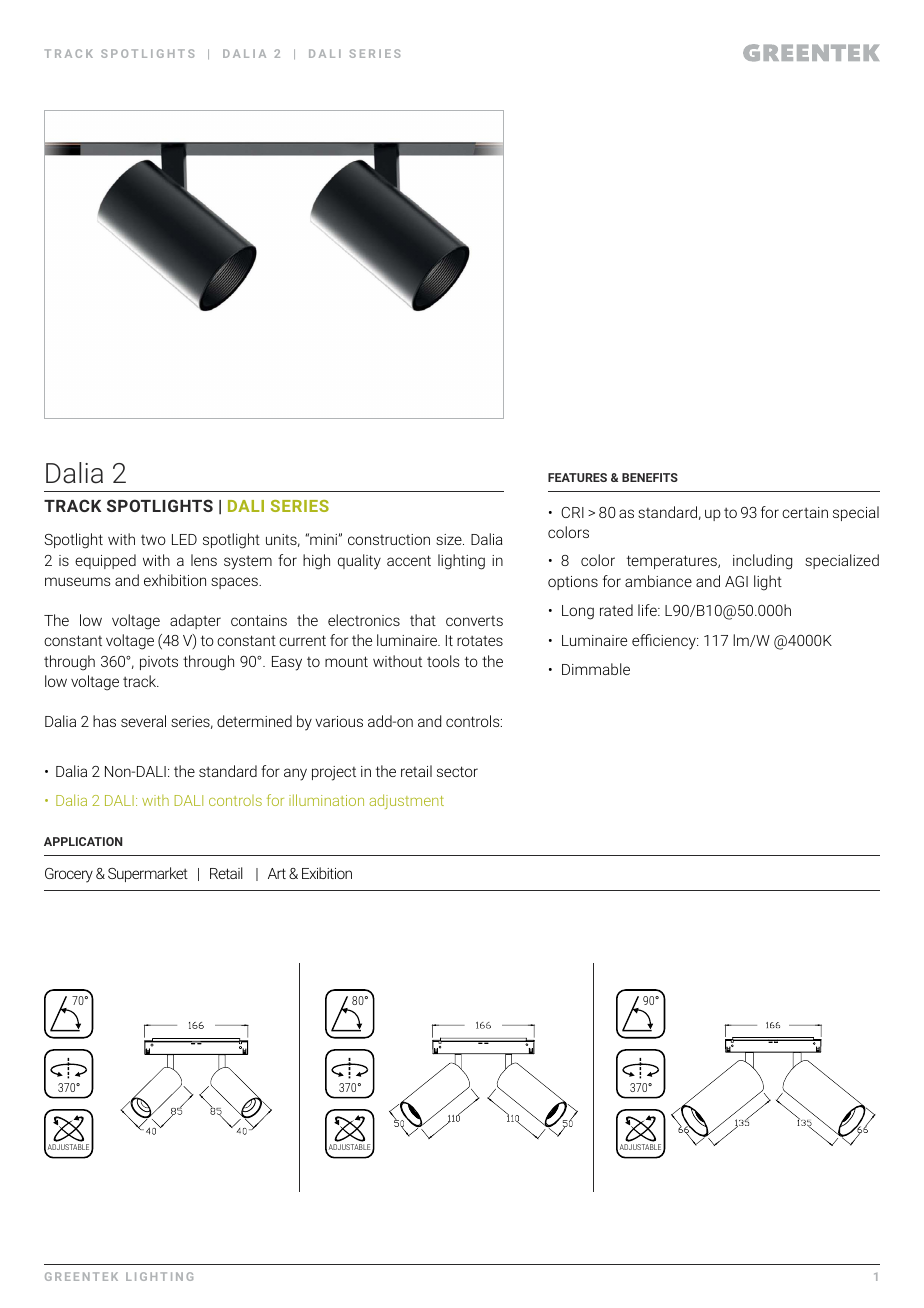 The width and height of the image is (924, 1308). I want to click on exhibition, so click(175, 580).
